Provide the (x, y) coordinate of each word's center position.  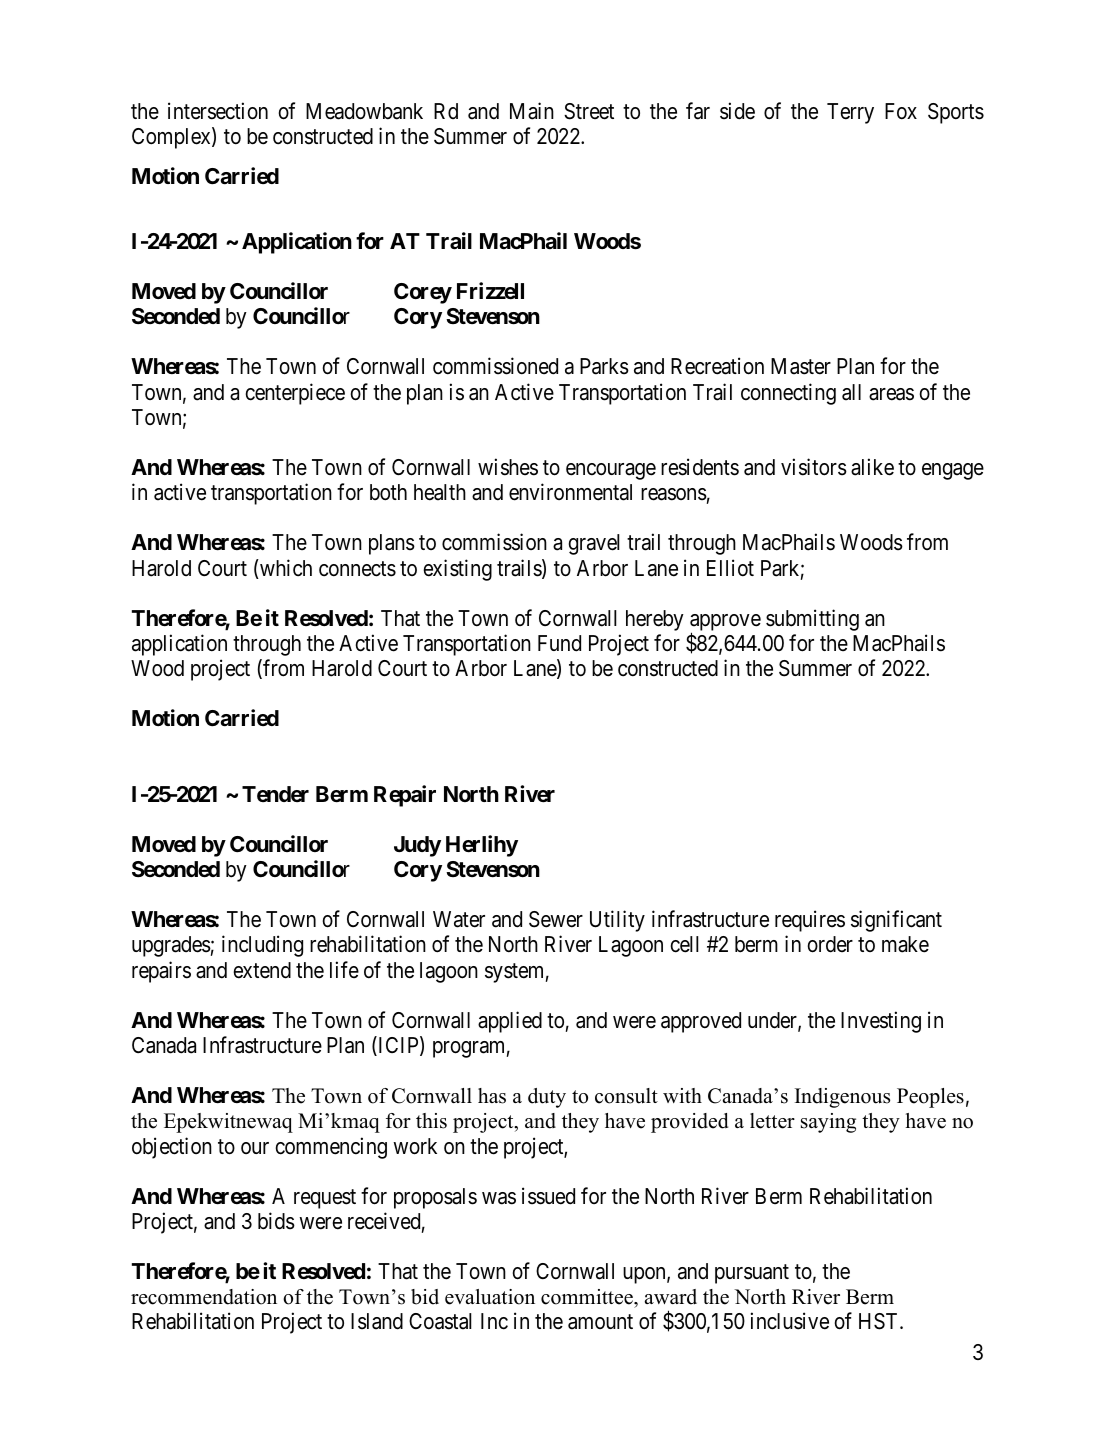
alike (872, 467)
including (262, 946)
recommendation (204, 1297)
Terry (850, 113)
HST (880, 1321)
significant (896, 921)
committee (588, 1297)
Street (589, 111)
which (285, 569)
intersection (218, 111)
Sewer (556, 919)
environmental (570, 492)
